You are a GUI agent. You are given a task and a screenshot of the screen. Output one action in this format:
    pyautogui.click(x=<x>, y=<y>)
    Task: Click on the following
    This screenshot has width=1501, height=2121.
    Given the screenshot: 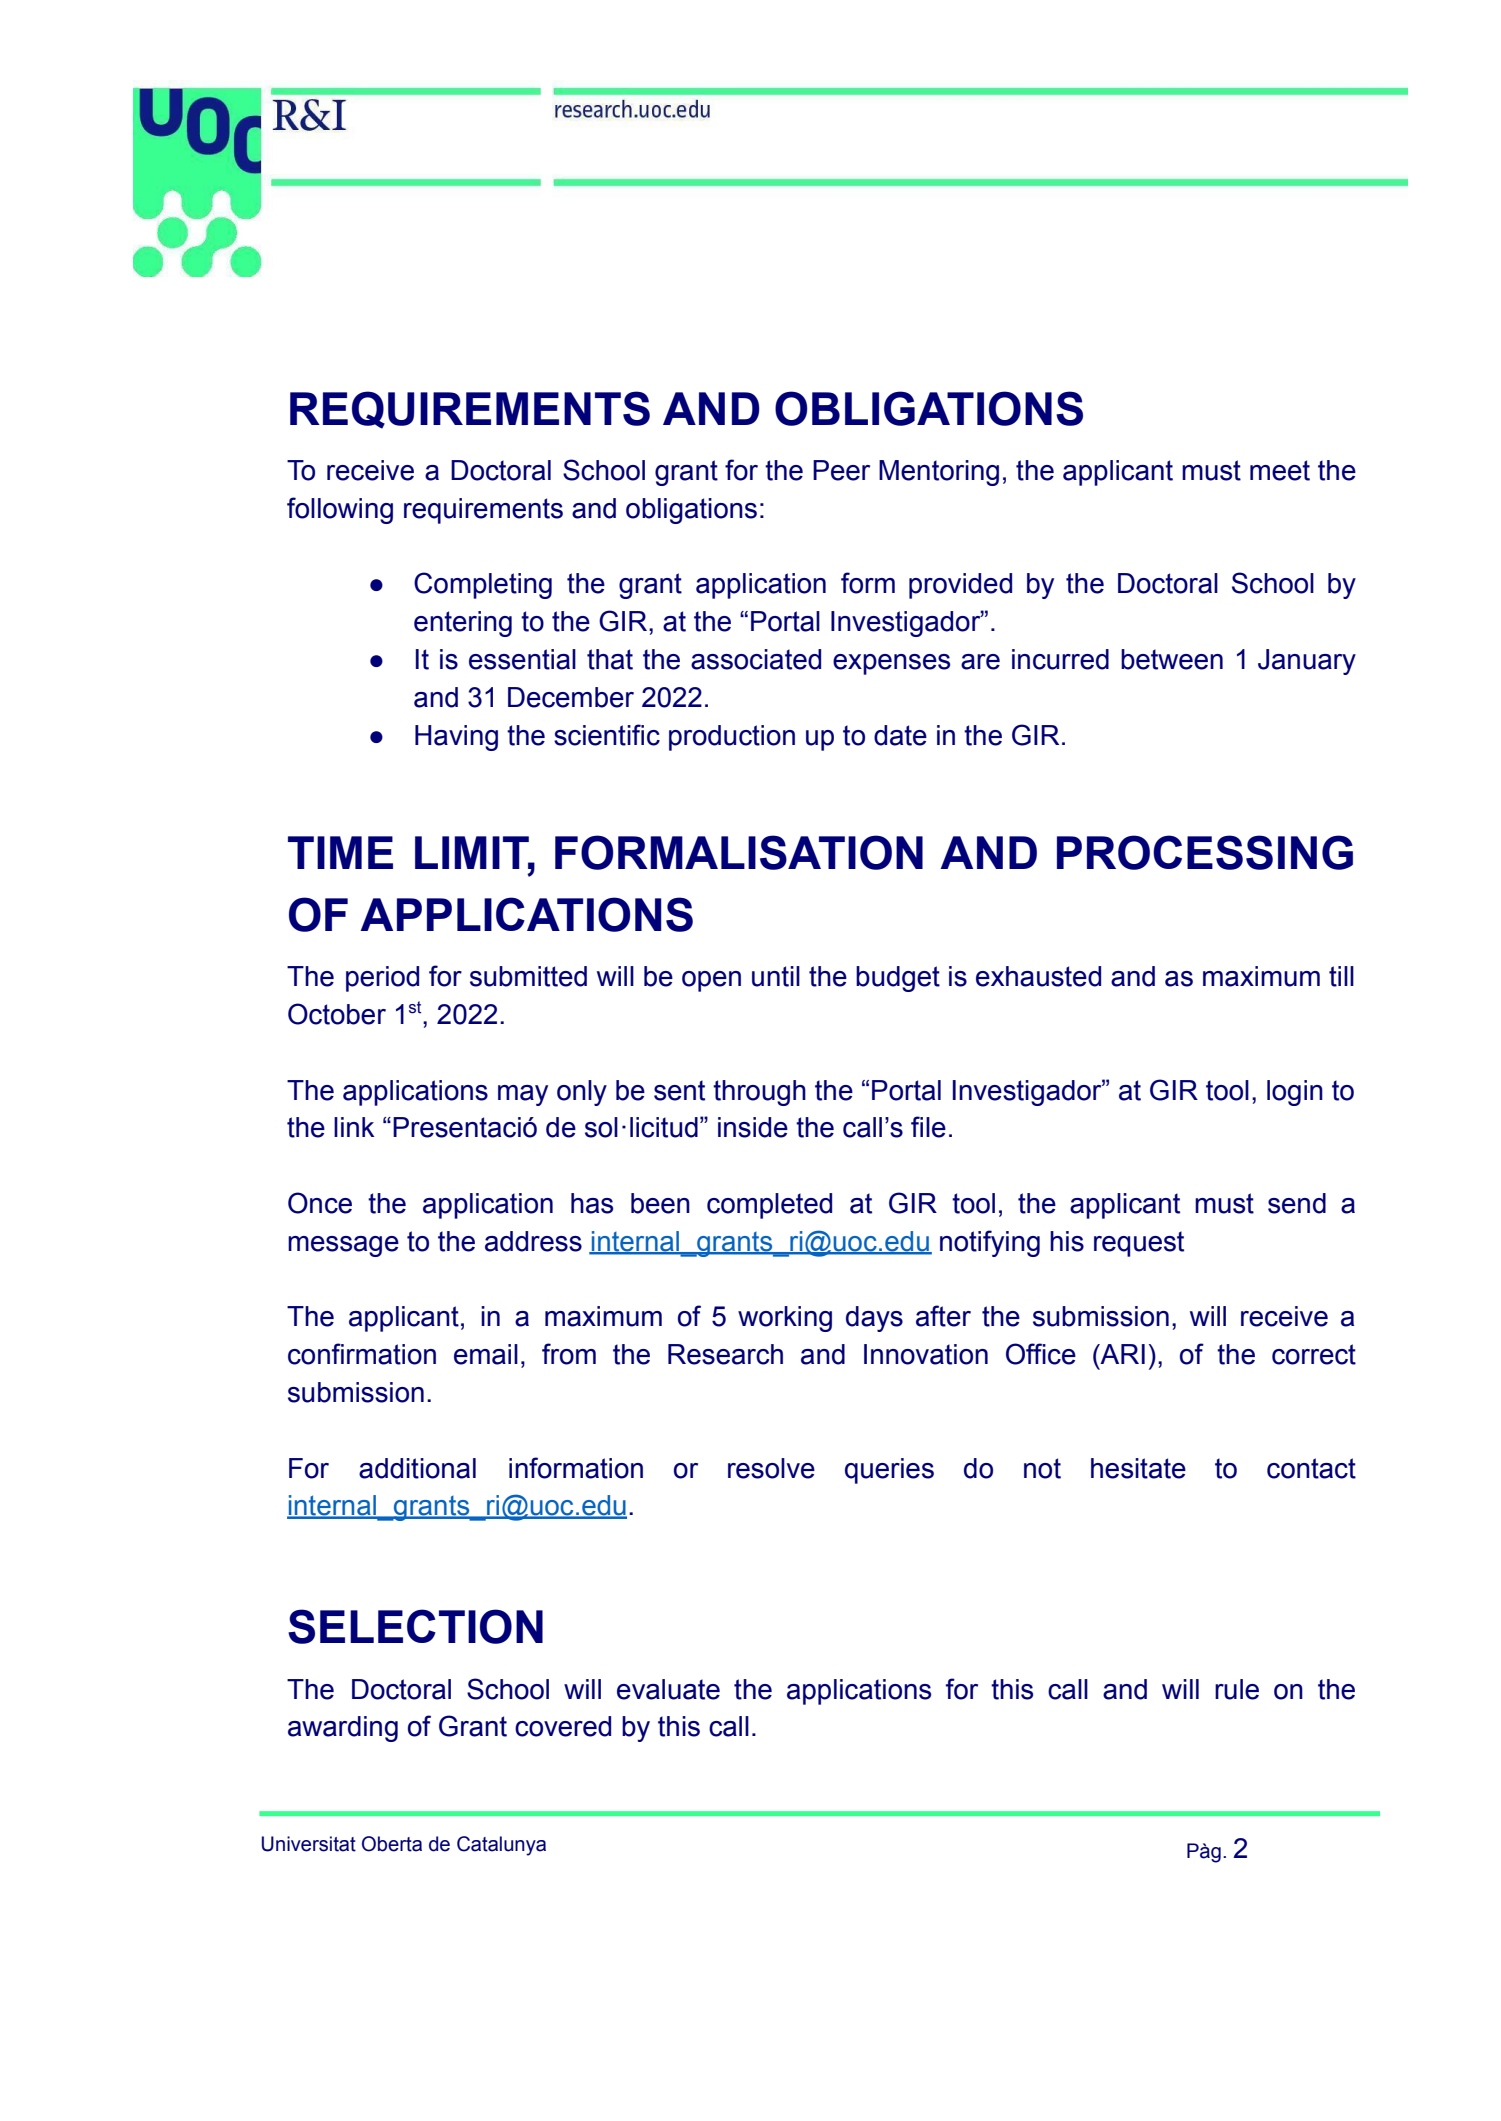 What is the action you would take?
    pyautogui.click(x=340, y=510)
